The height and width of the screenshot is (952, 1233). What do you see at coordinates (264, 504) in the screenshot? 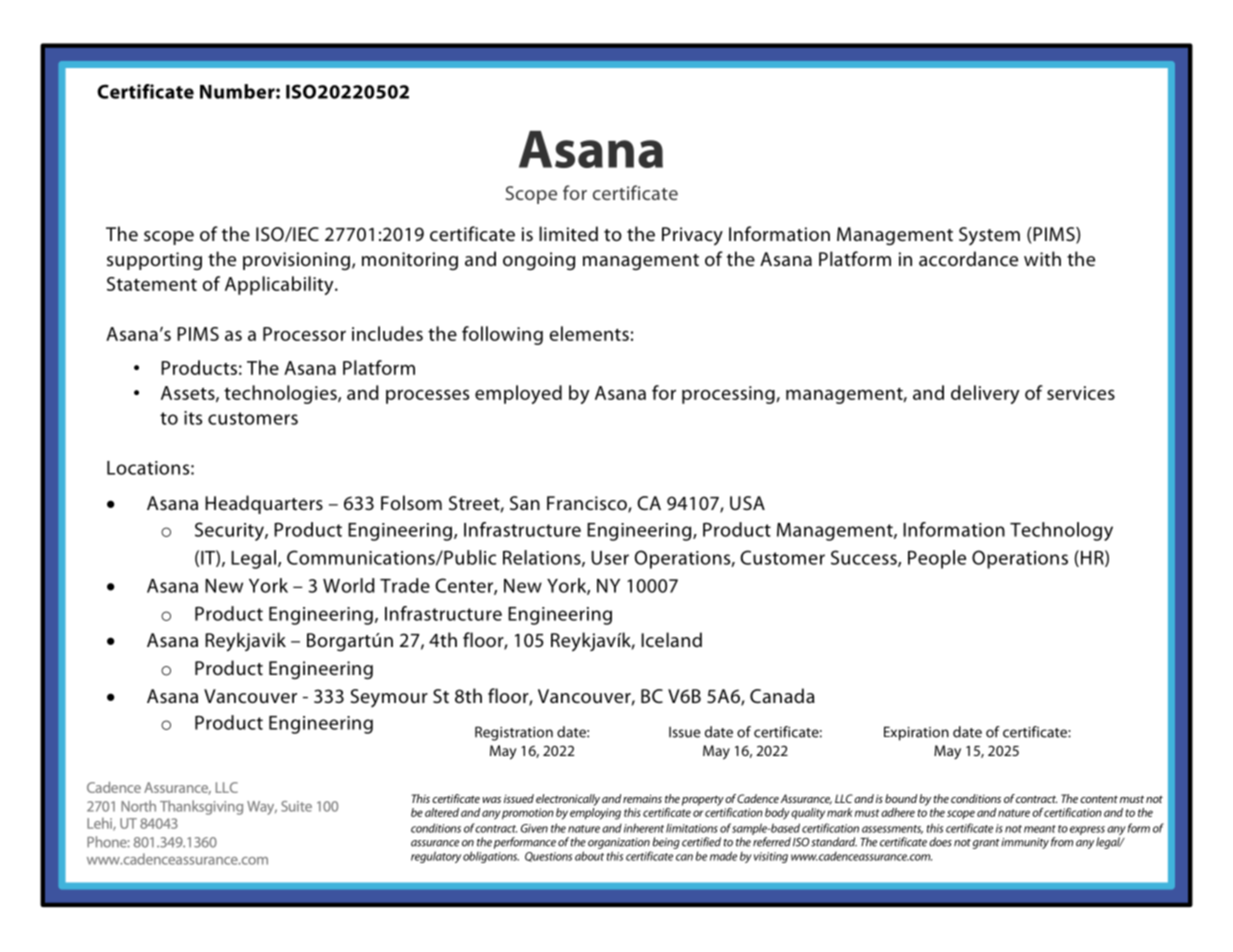
I see `Headquarters` at bounding box center [264, 504].
